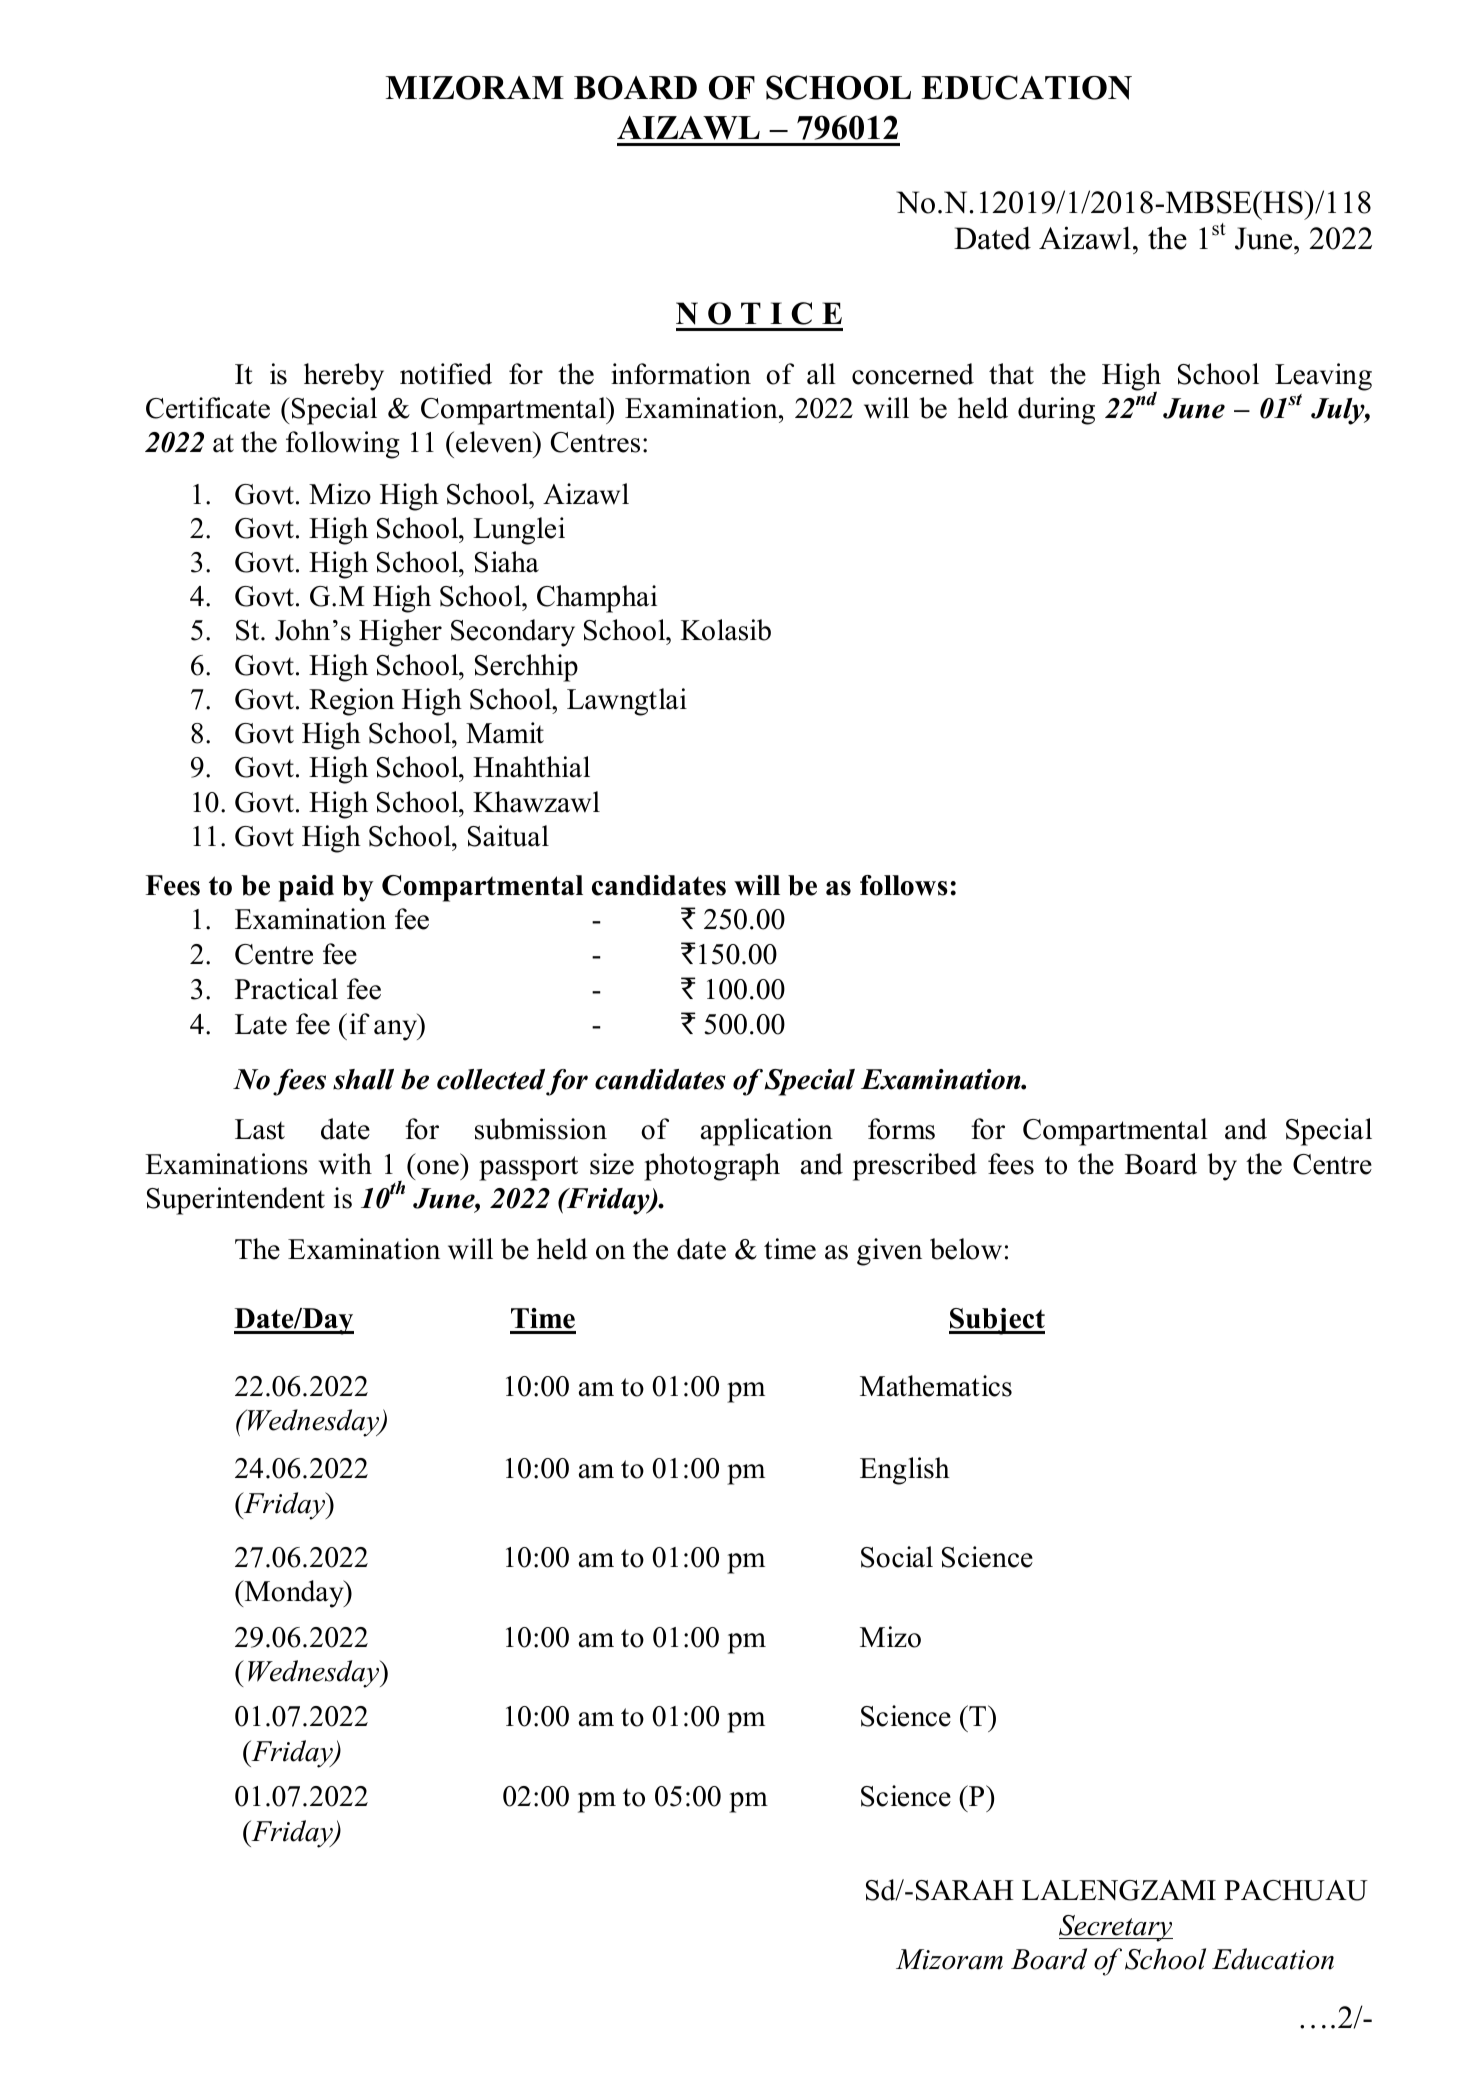 The image size is (1476, 2087). What do you see at coordinates (905, 1471) in the screenshot?
I see `English` at bounding box center [905, 1471].
